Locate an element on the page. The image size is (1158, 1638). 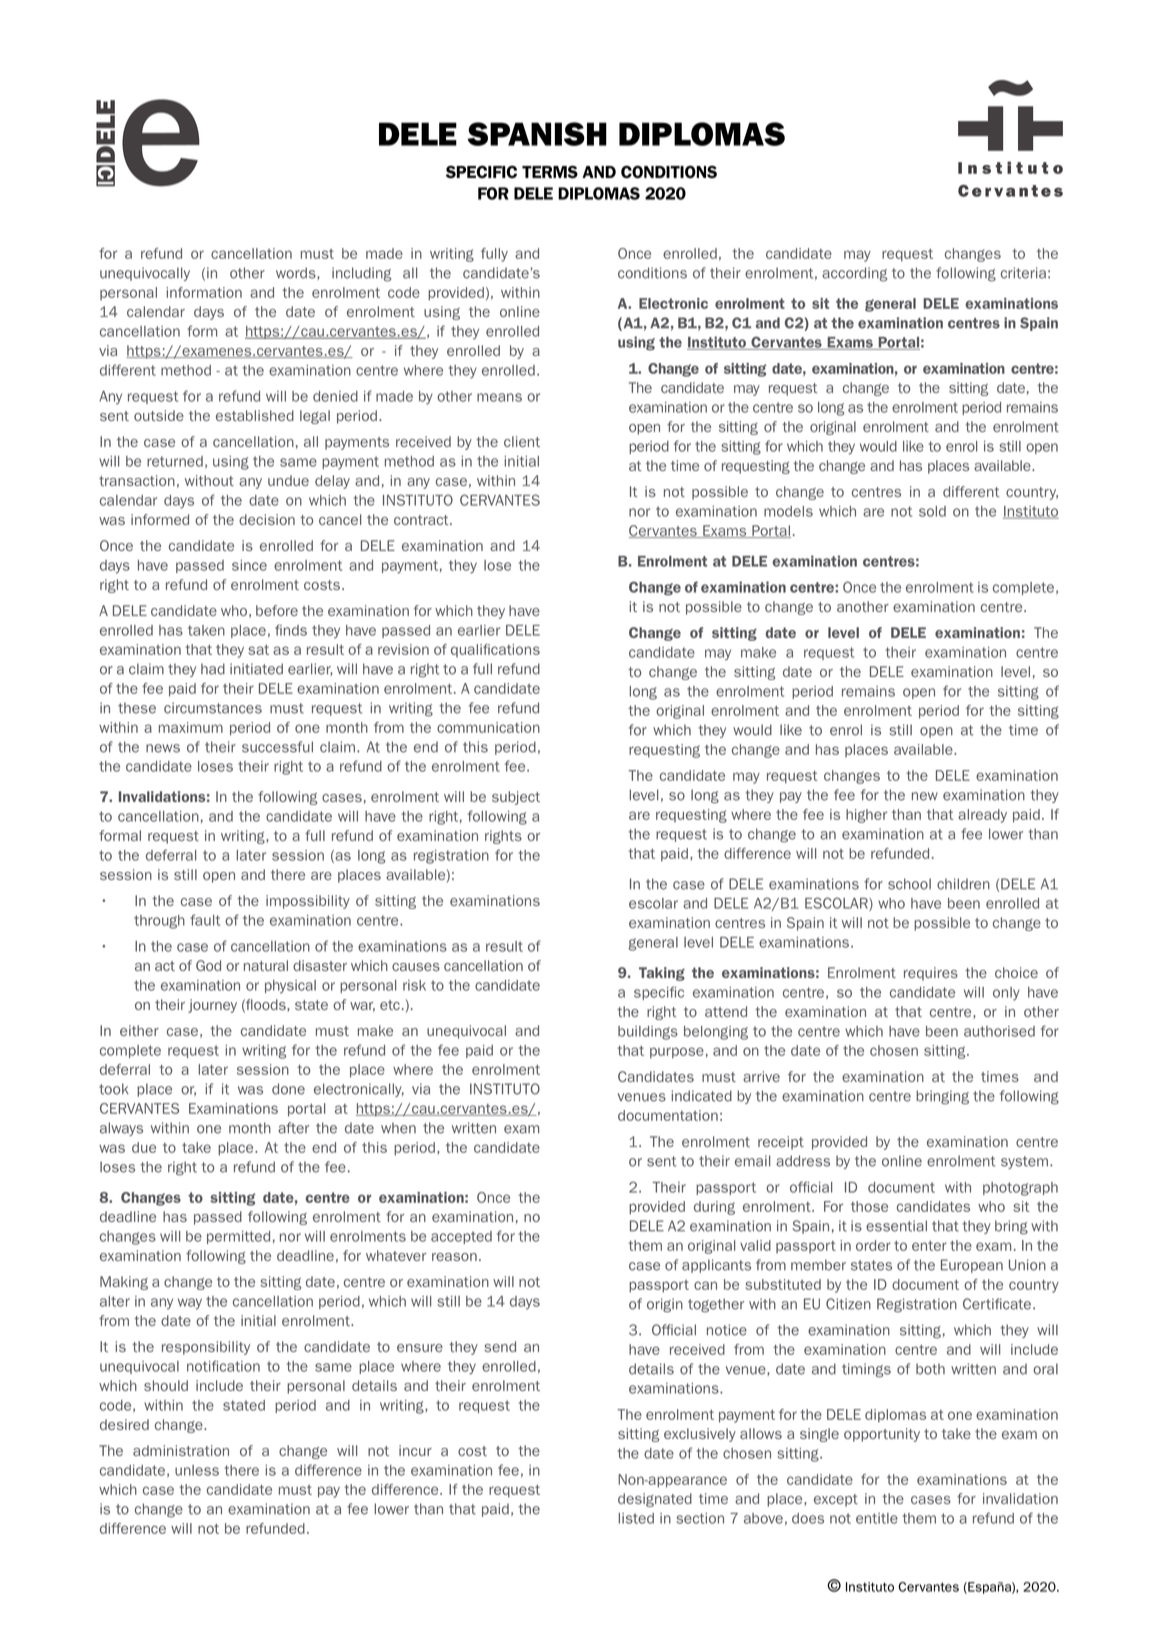
unless is located at coordinates (197, 1470).
